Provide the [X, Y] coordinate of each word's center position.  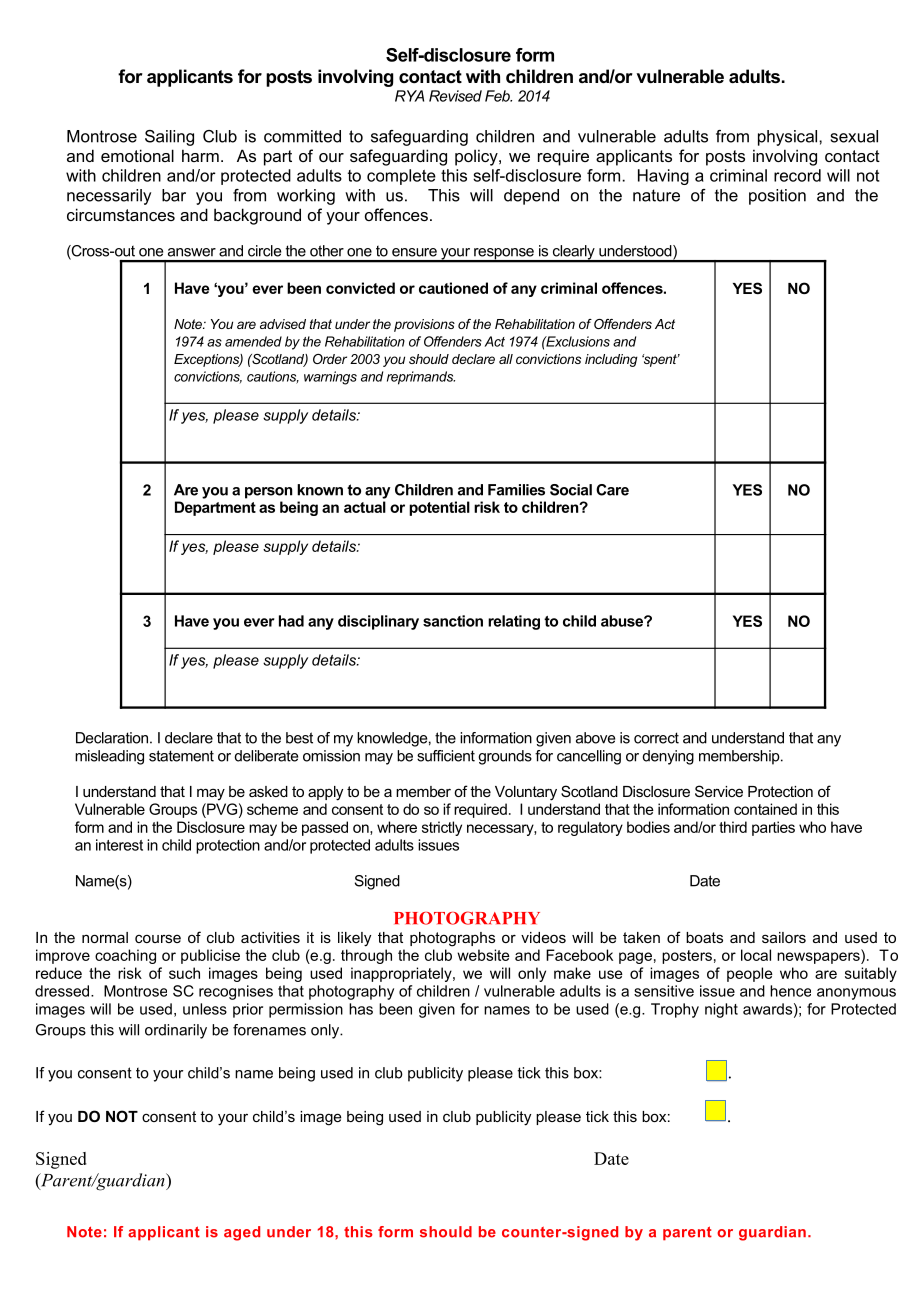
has [361, 1009]
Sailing [169, 138]
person [268, 493]
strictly [442, 828]
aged [242, 1233]
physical [789, 138]
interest [119, 845]
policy [477, 157]
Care [612, 490]
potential [439, 508]
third [733, 827]
